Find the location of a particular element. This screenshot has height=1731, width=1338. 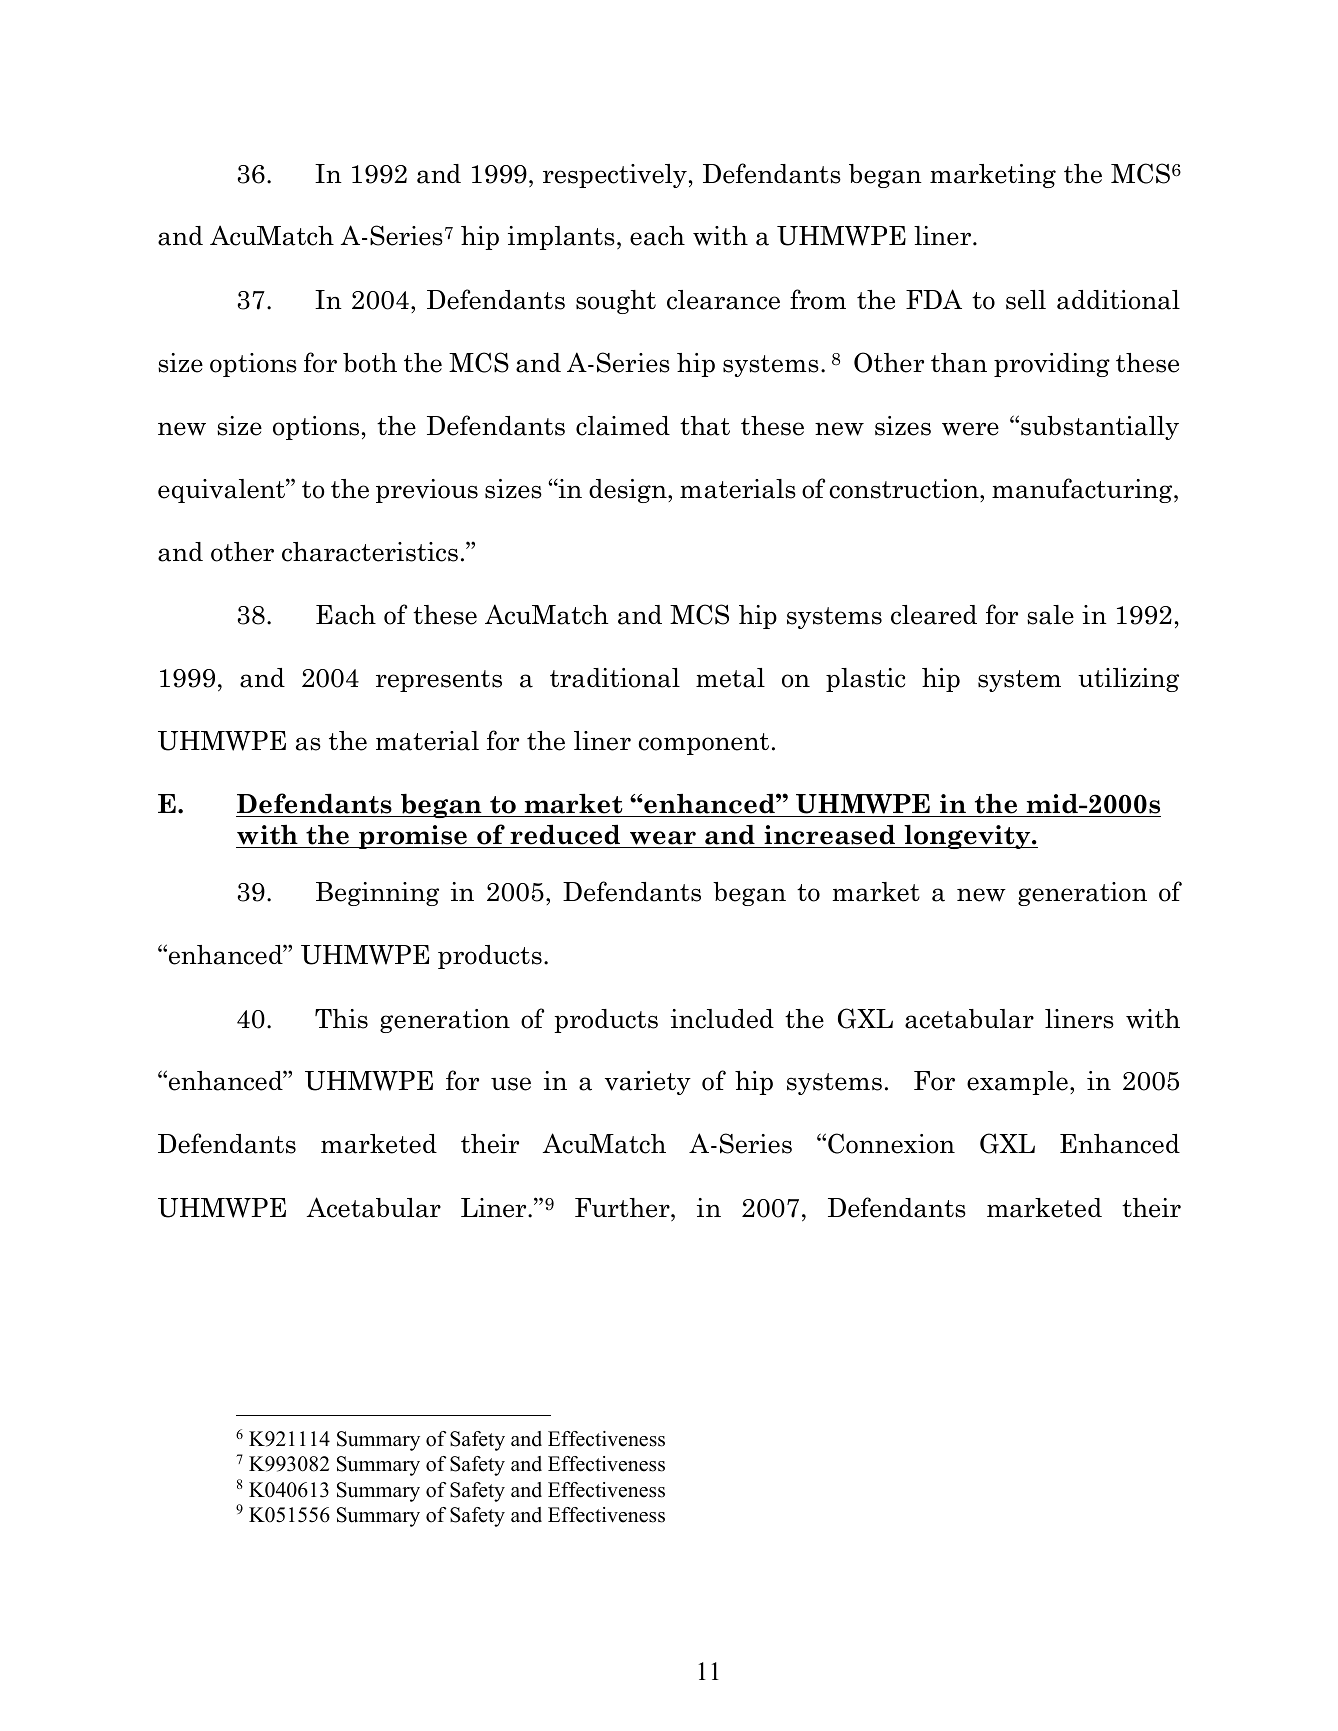

utilizing is located at coordinates (1128, 680).
